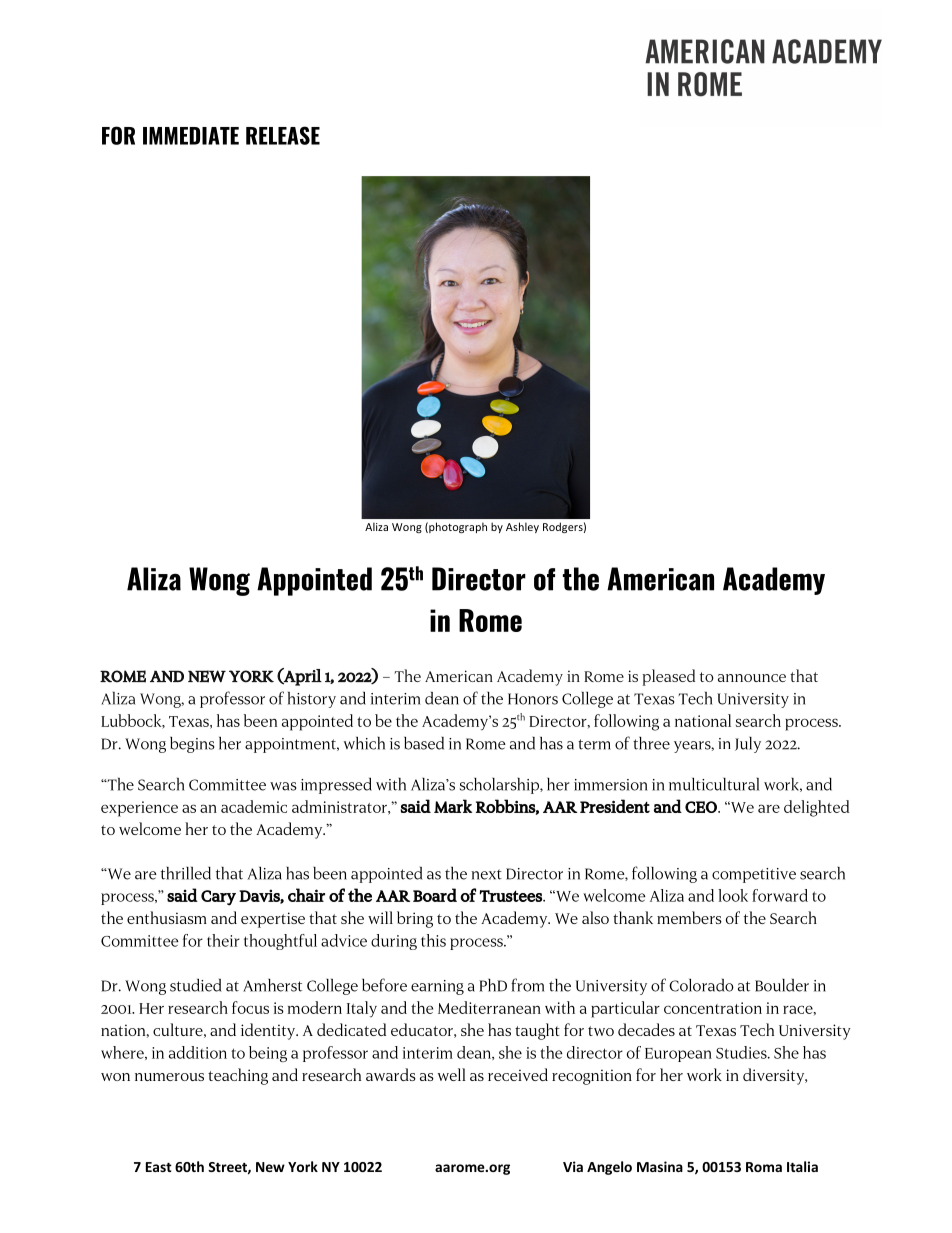  I want to click on academic, so click(254, 806).
